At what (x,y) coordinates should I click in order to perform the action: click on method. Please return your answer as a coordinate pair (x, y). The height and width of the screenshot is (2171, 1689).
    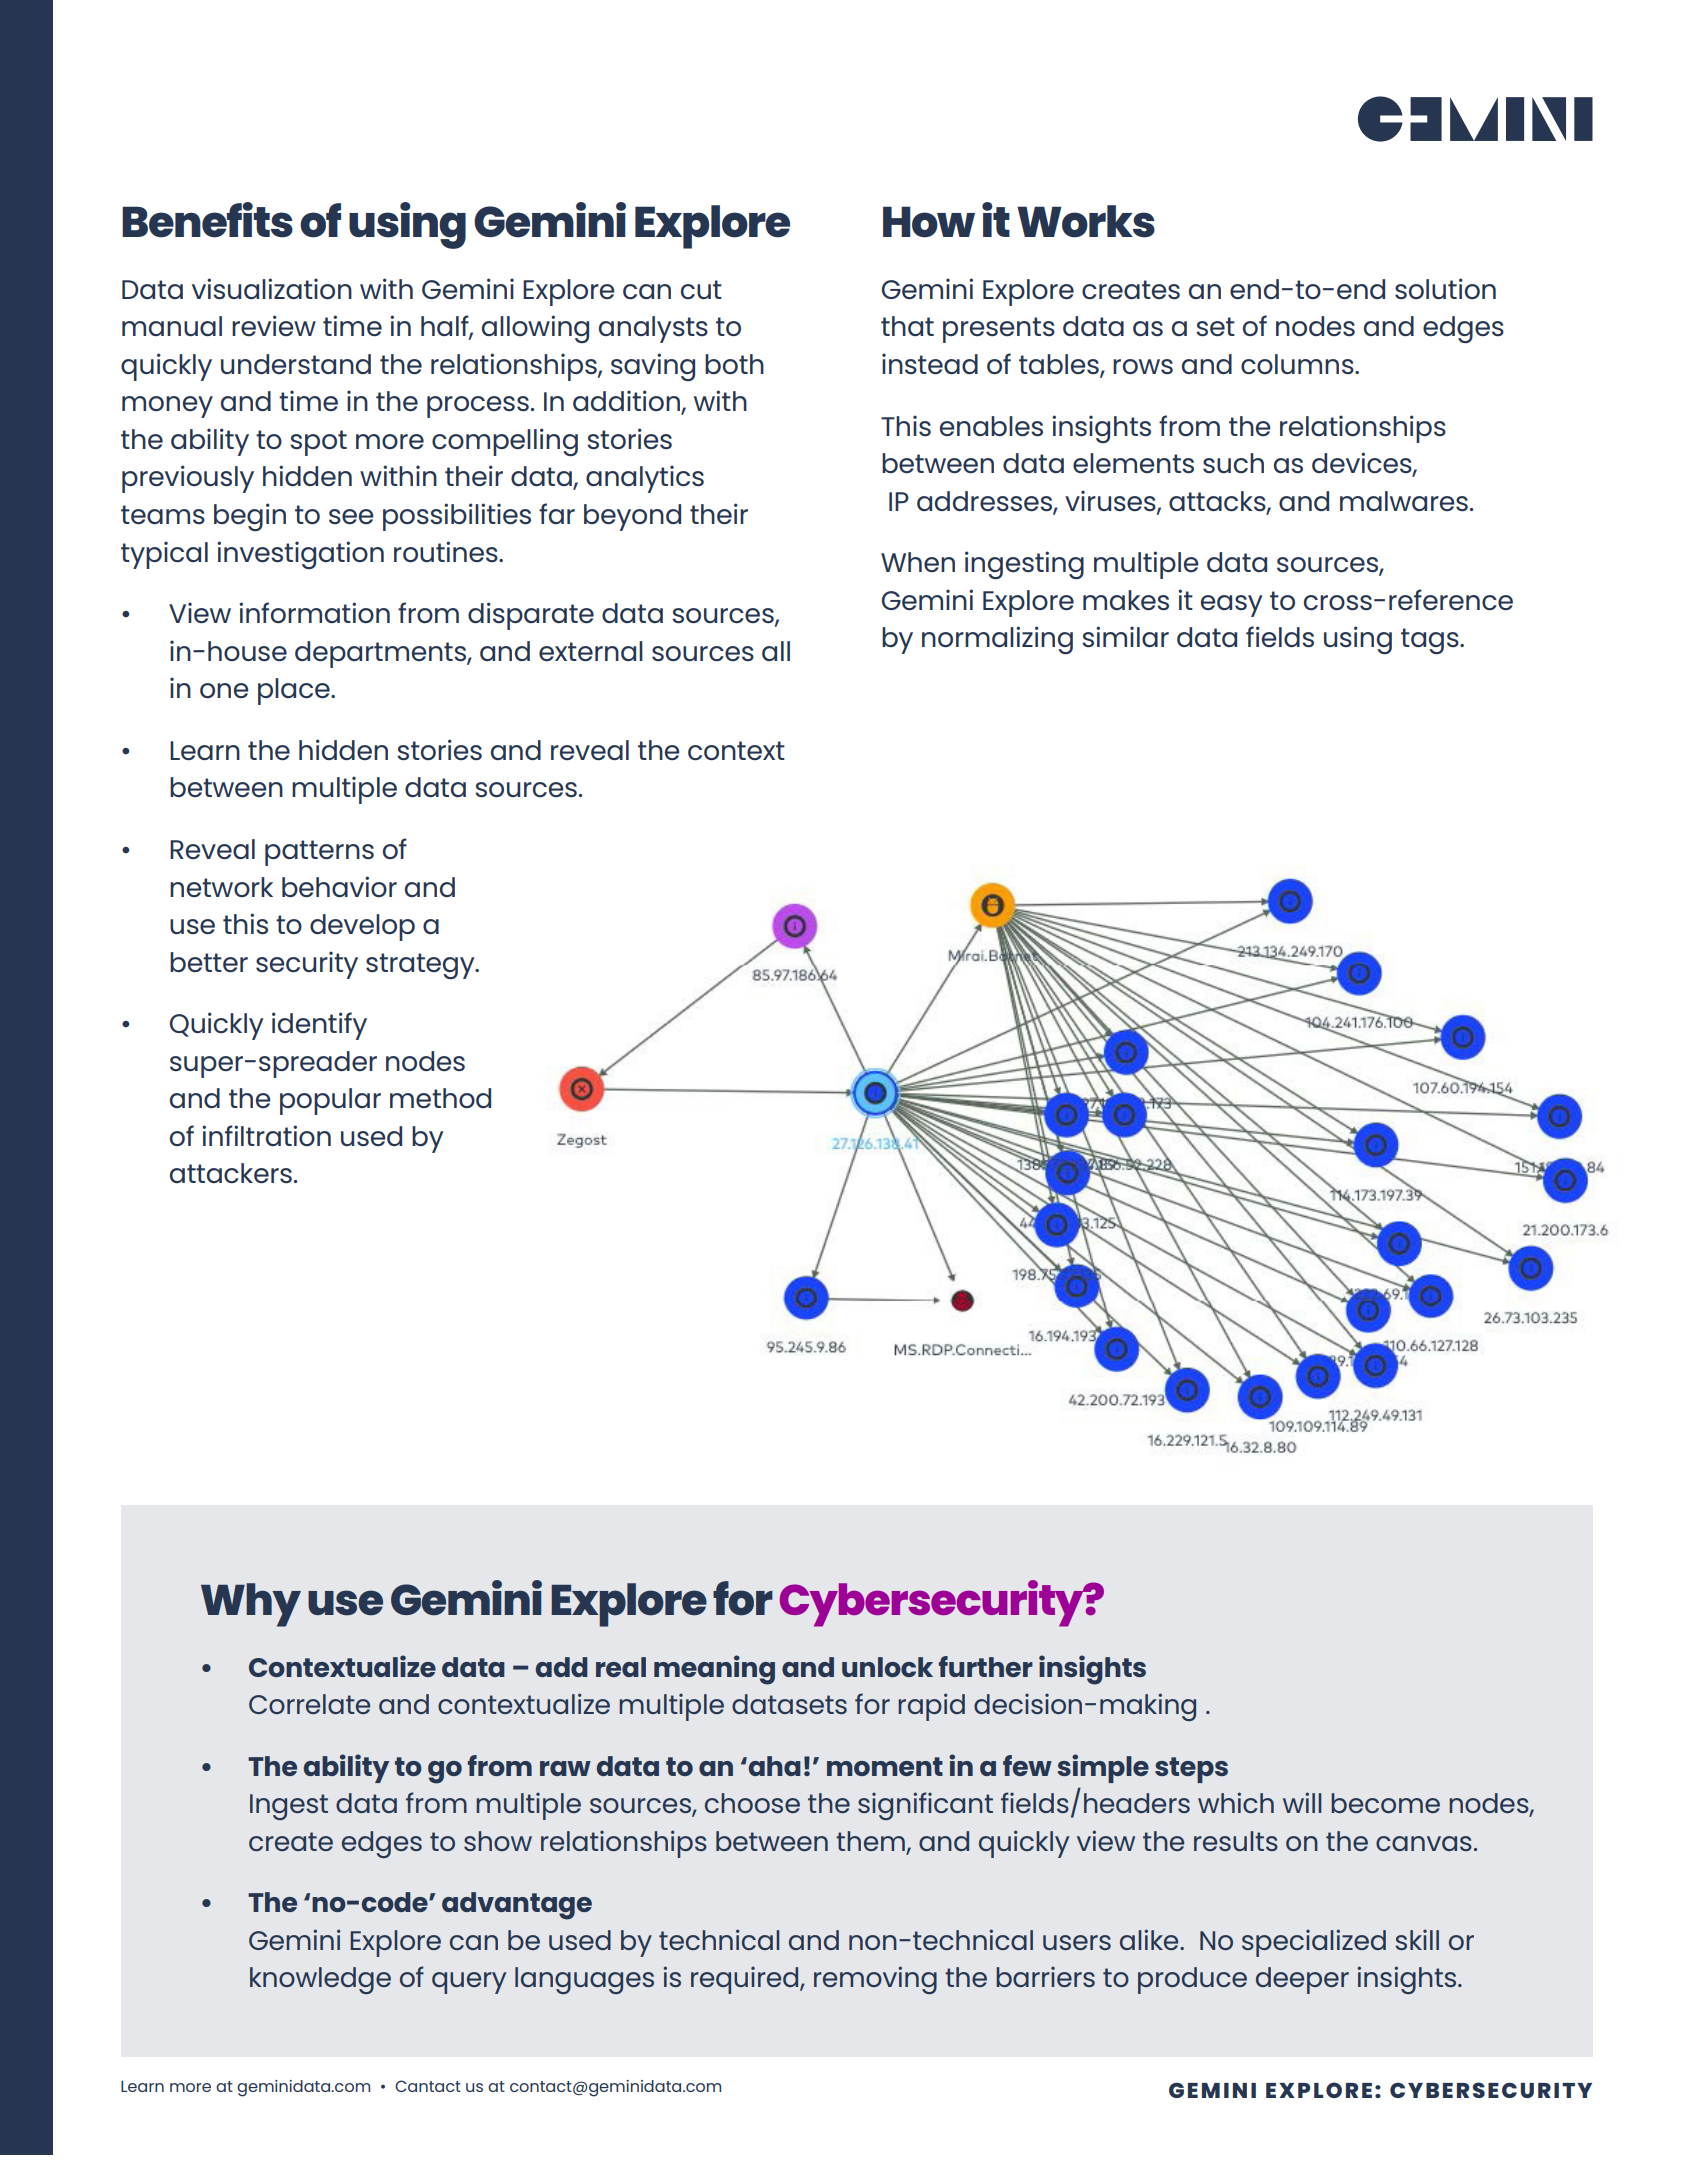
    Looking at the image, I should click on (440, 1098).
